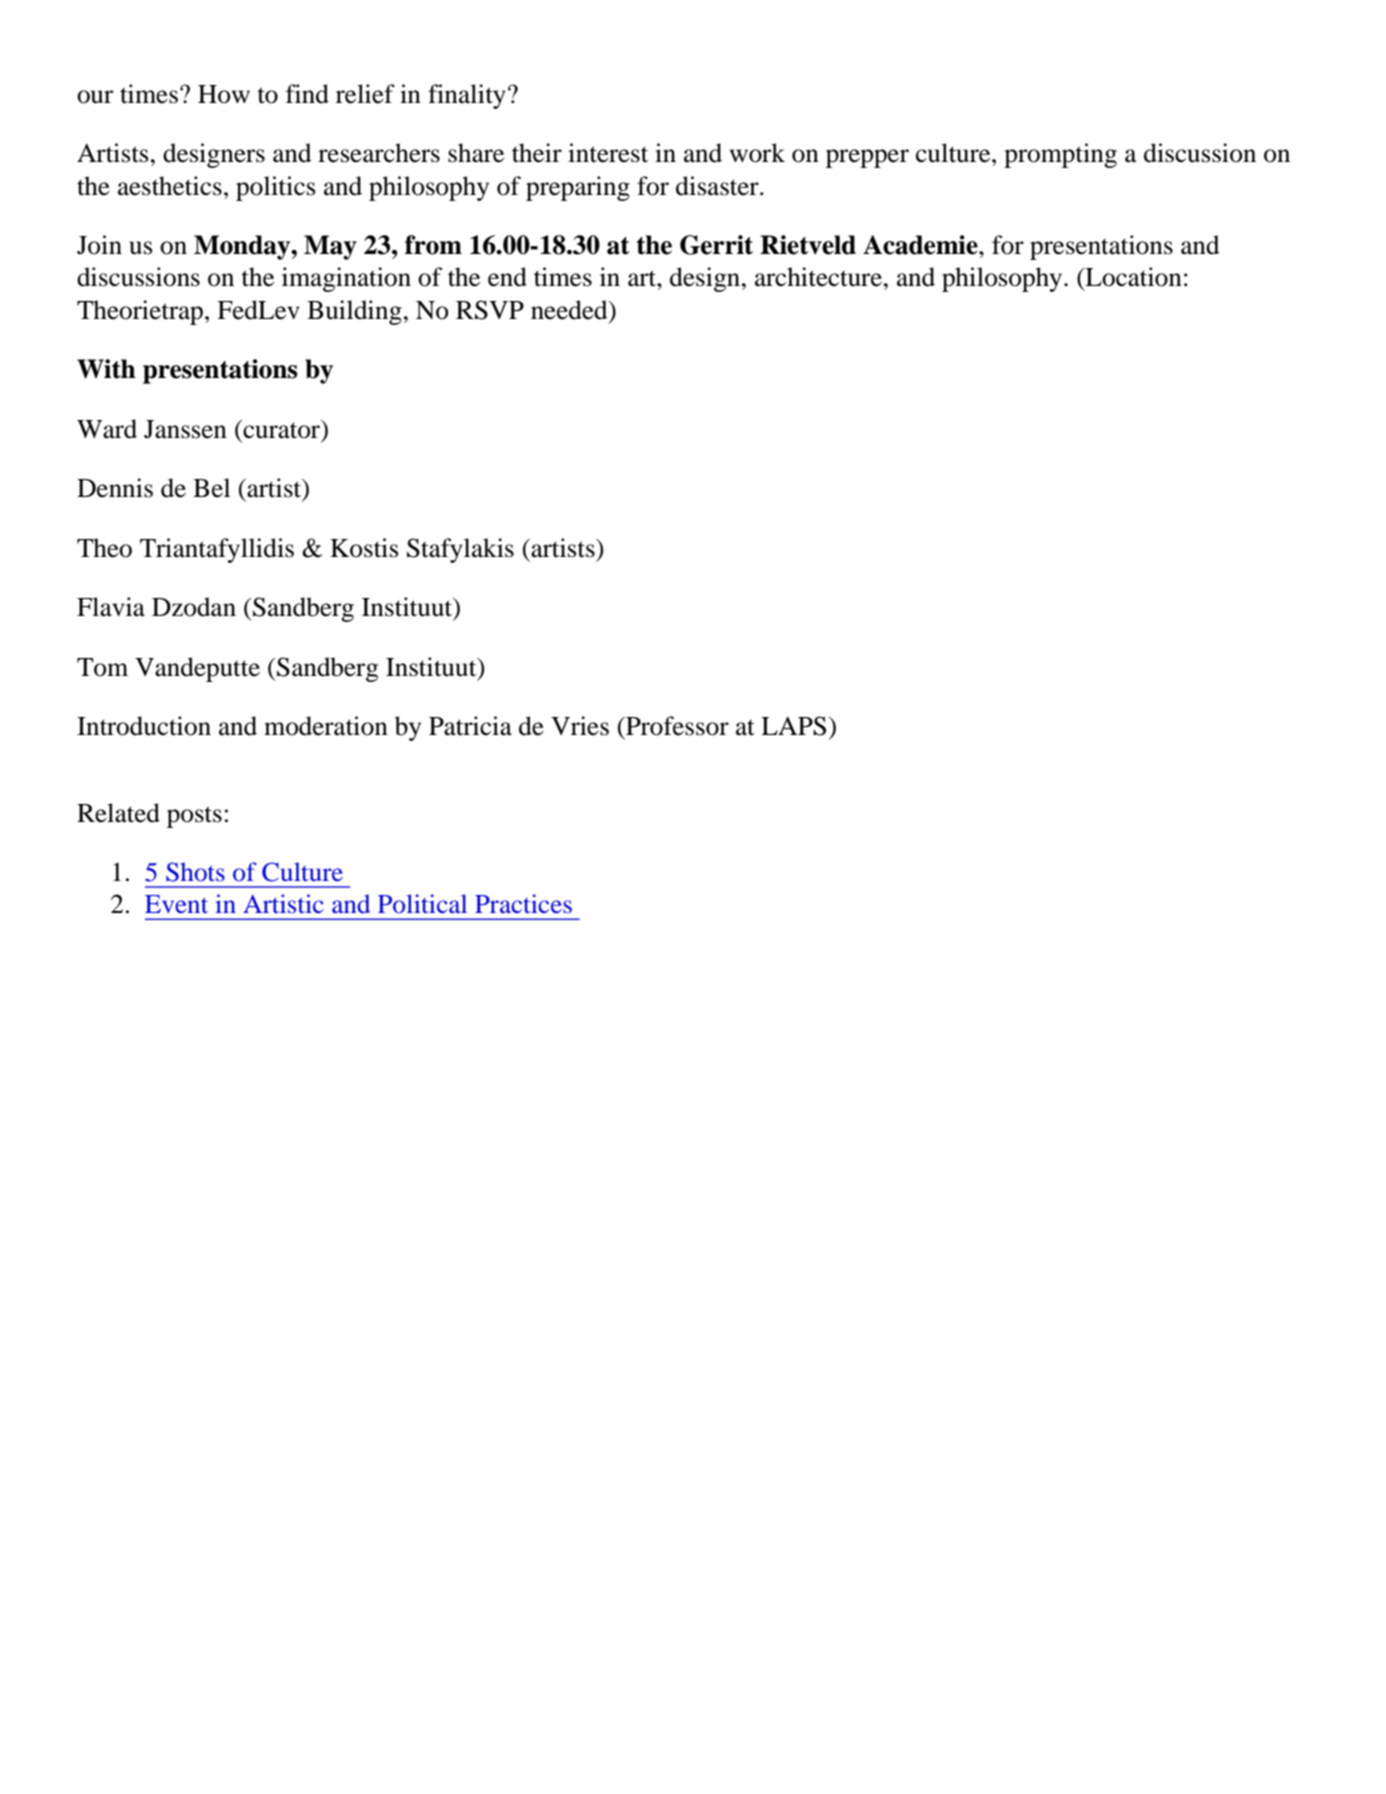 The image size is (1386, 1794). Describe the element at coordinates (144, 726) in the screenshot. I see `Introduction` at that location.
